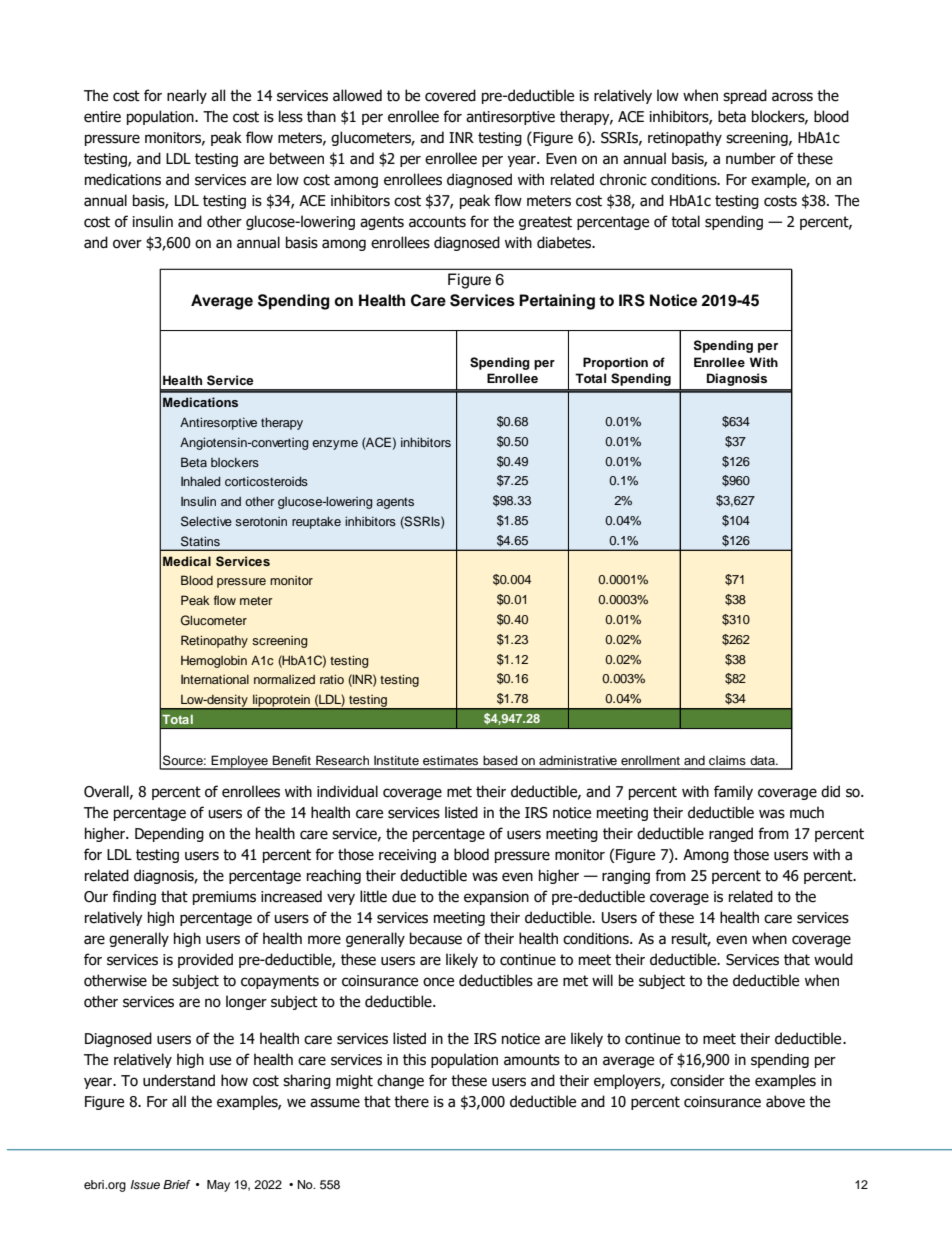 This screenshot has width=952, height=1233. I want to click on nearly, so click(187, 96).
